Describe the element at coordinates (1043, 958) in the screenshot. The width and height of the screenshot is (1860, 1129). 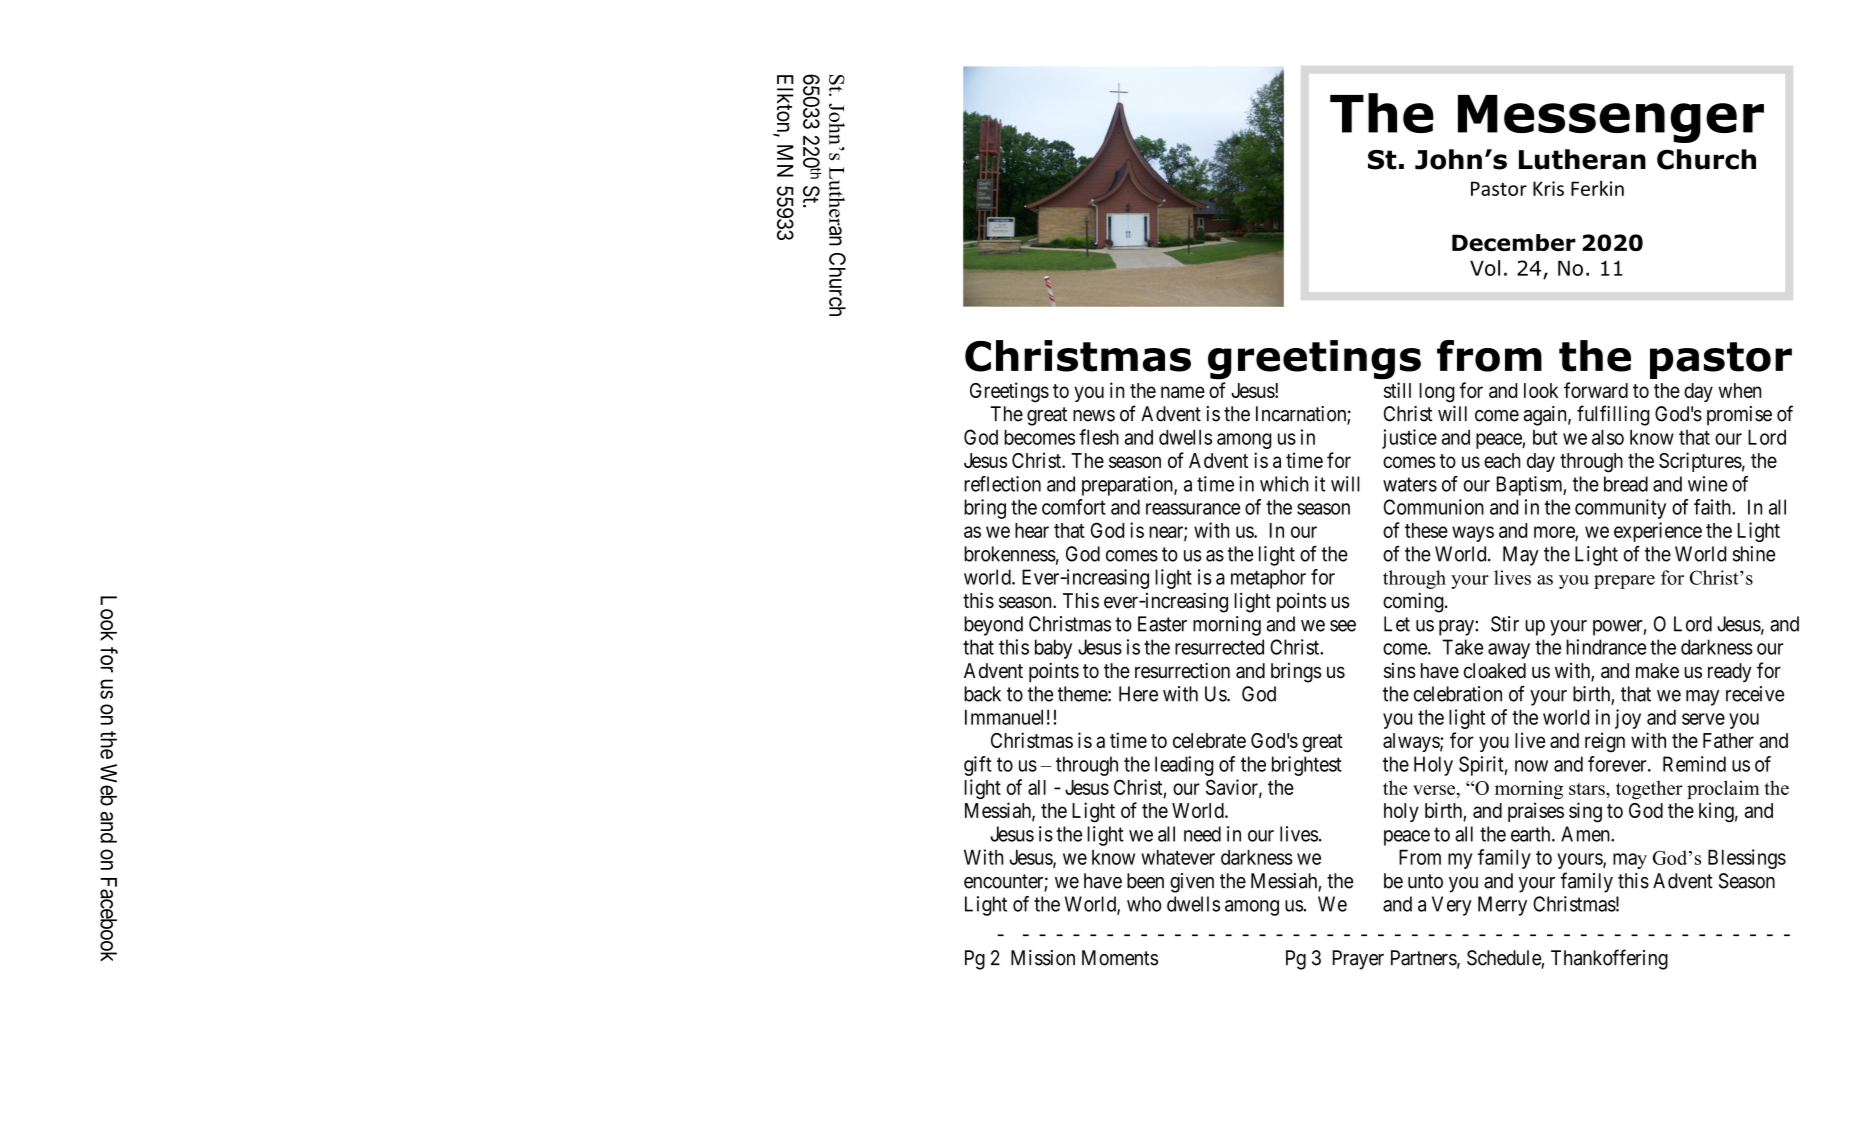
I see `Mission` at that location.
